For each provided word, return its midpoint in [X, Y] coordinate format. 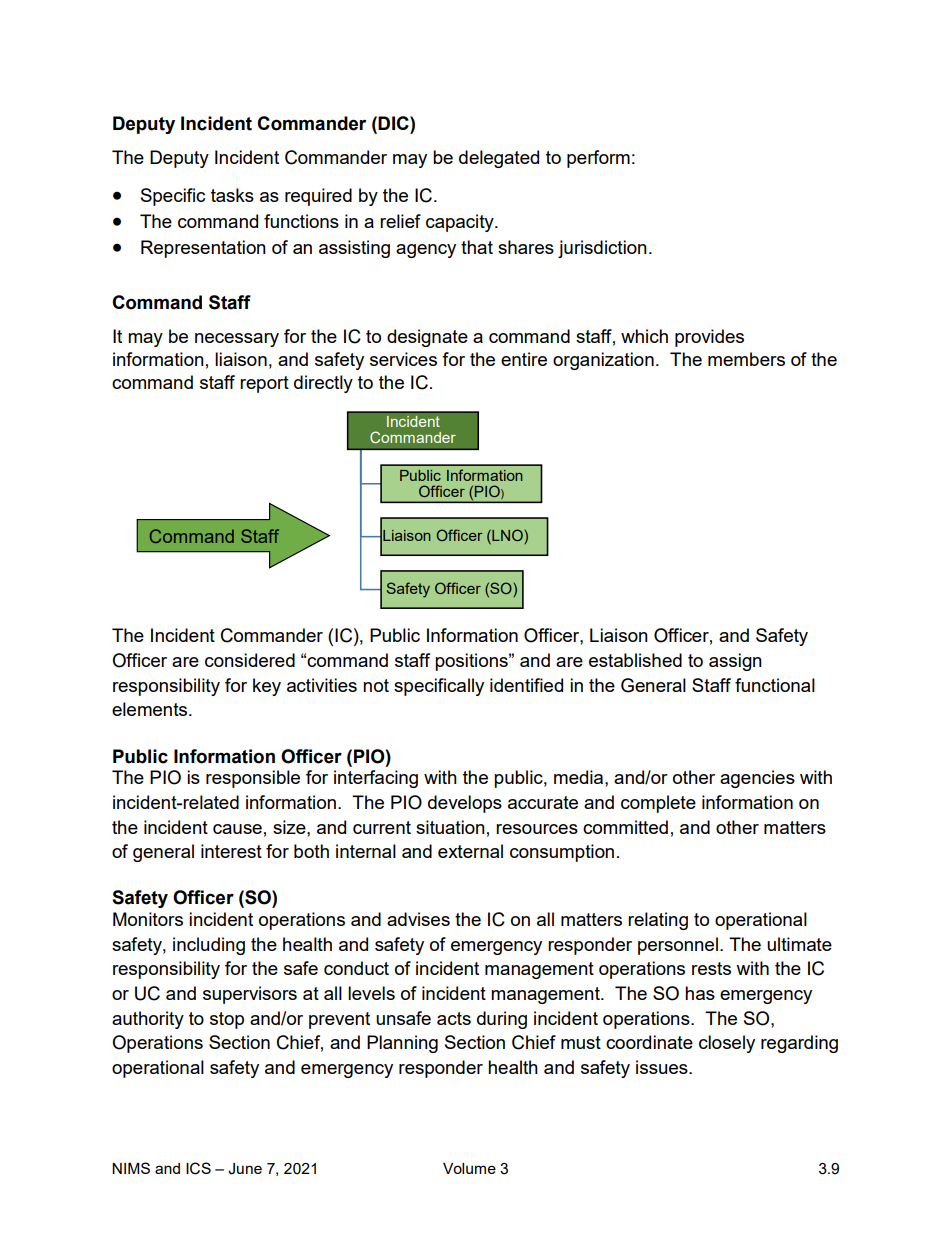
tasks [232, 195]
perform [598, 159]
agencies [757, 779]
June [245, 1169]
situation [450, 827]
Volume [469, 1168]
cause [237, 829]
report [264, 384]
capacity [461, 223]
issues [663, 1067]
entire [524, 359]
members [746, 359]
